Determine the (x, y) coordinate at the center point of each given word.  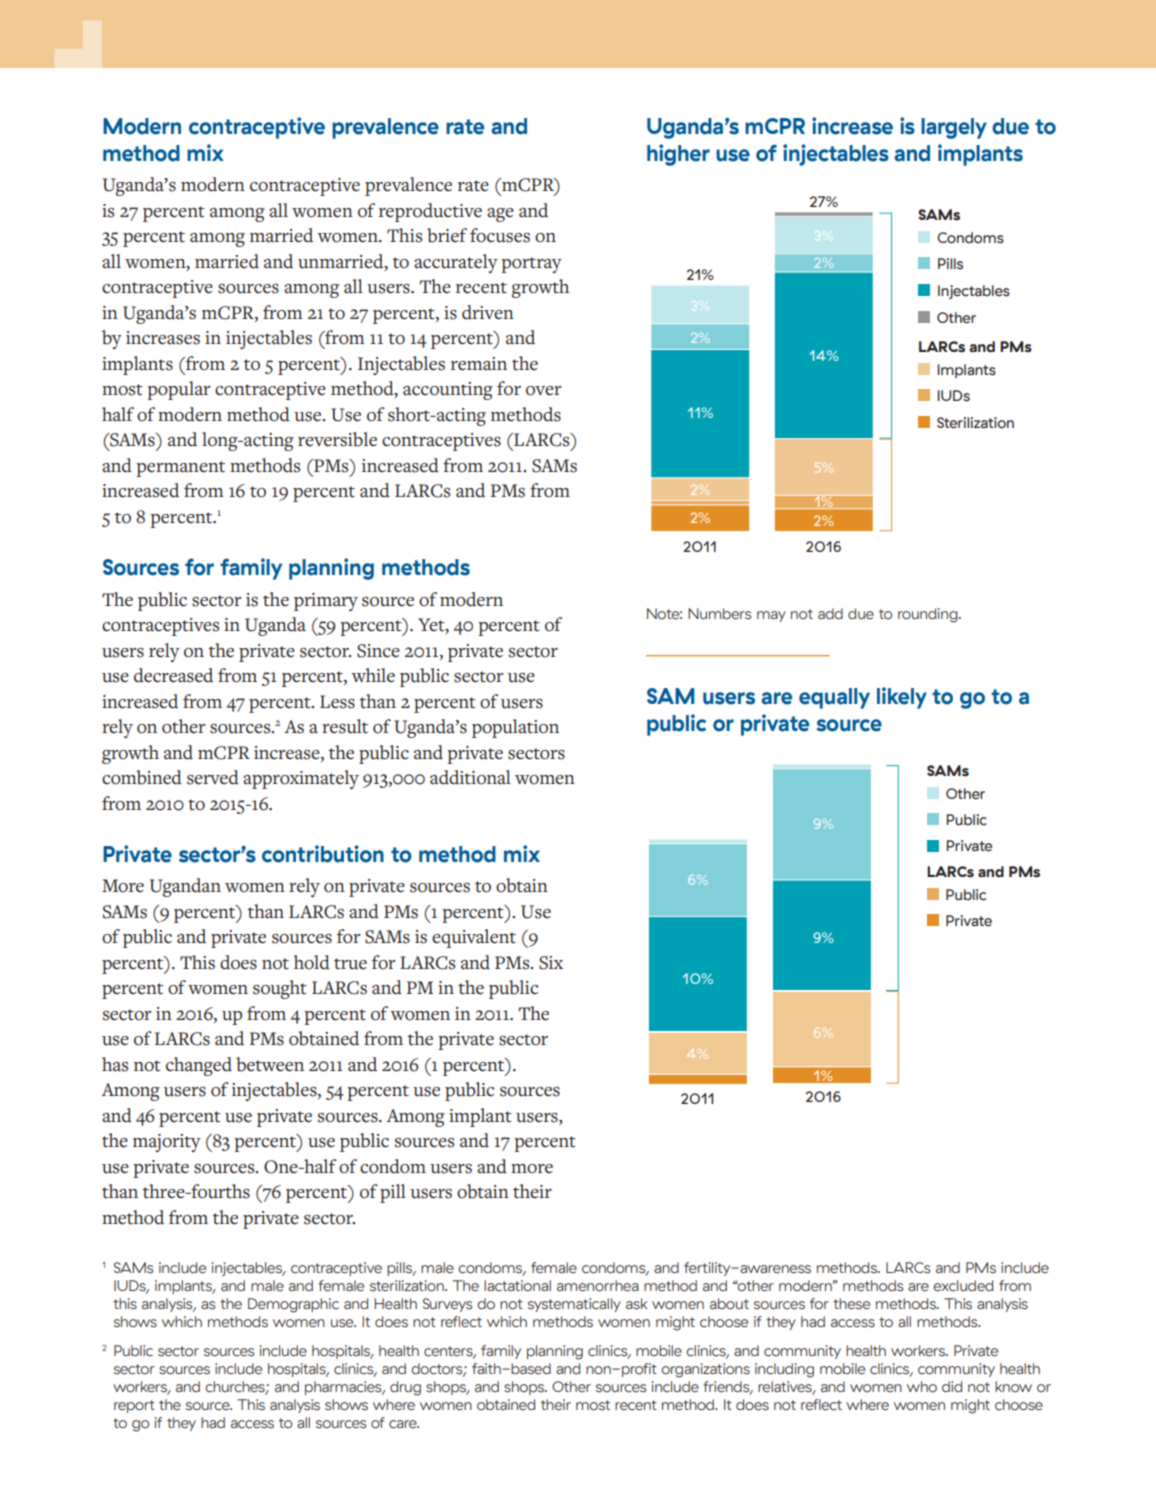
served (213, 777)
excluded (963, 1286)
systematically (574, 1305)
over (544, 391)
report (134, 1406)
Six (551, 963)
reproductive (430, 212)
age (500, 215)
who (922, 1387)
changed (199, 1066)
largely (954, 128)
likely (902, 698)
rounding (929, 615)
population (515, 728)
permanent (180, 469)
